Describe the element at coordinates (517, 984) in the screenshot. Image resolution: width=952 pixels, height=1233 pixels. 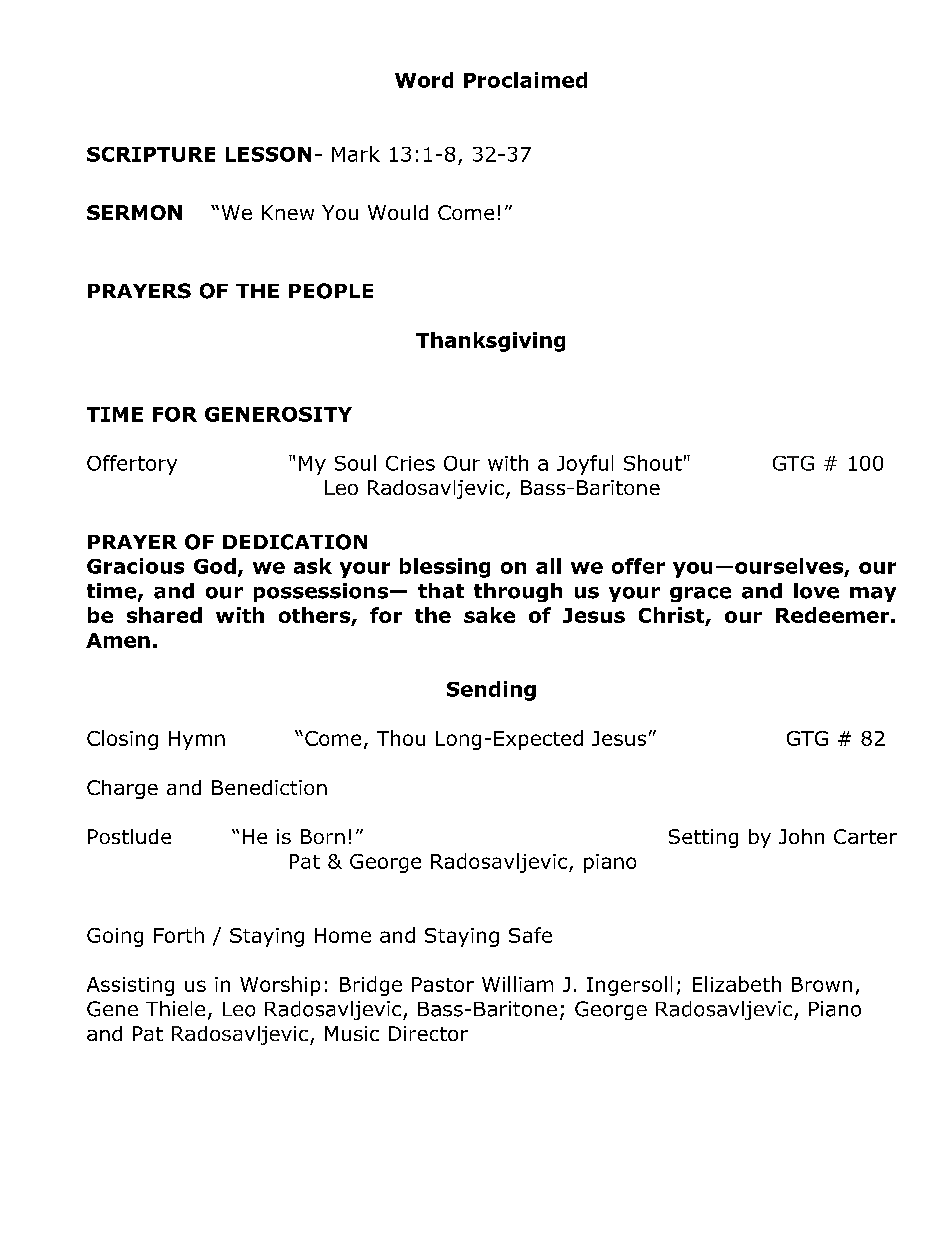
I see `William` at that location.
